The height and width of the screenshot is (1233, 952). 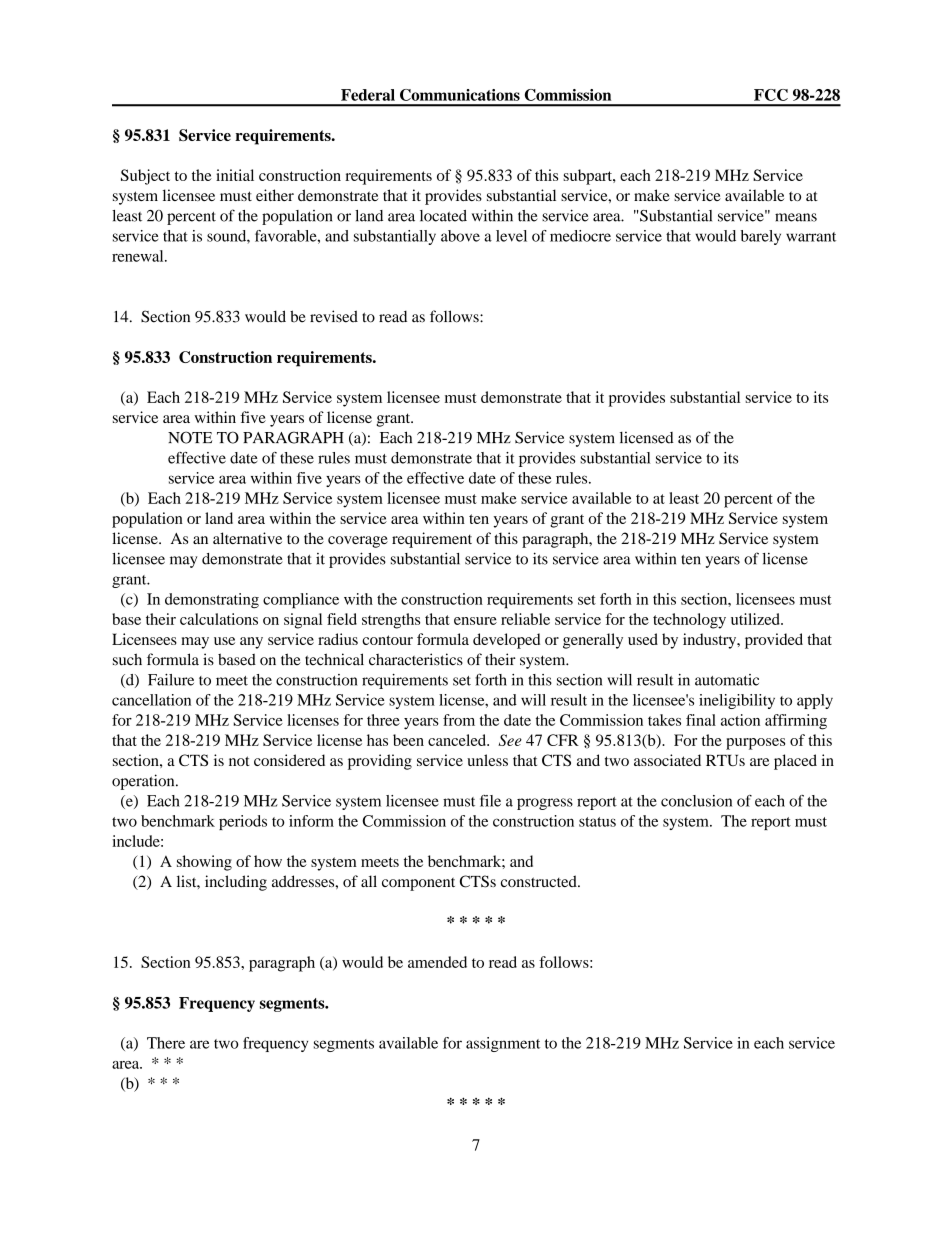 I want to click on There, so click(x=166, y=1043).
